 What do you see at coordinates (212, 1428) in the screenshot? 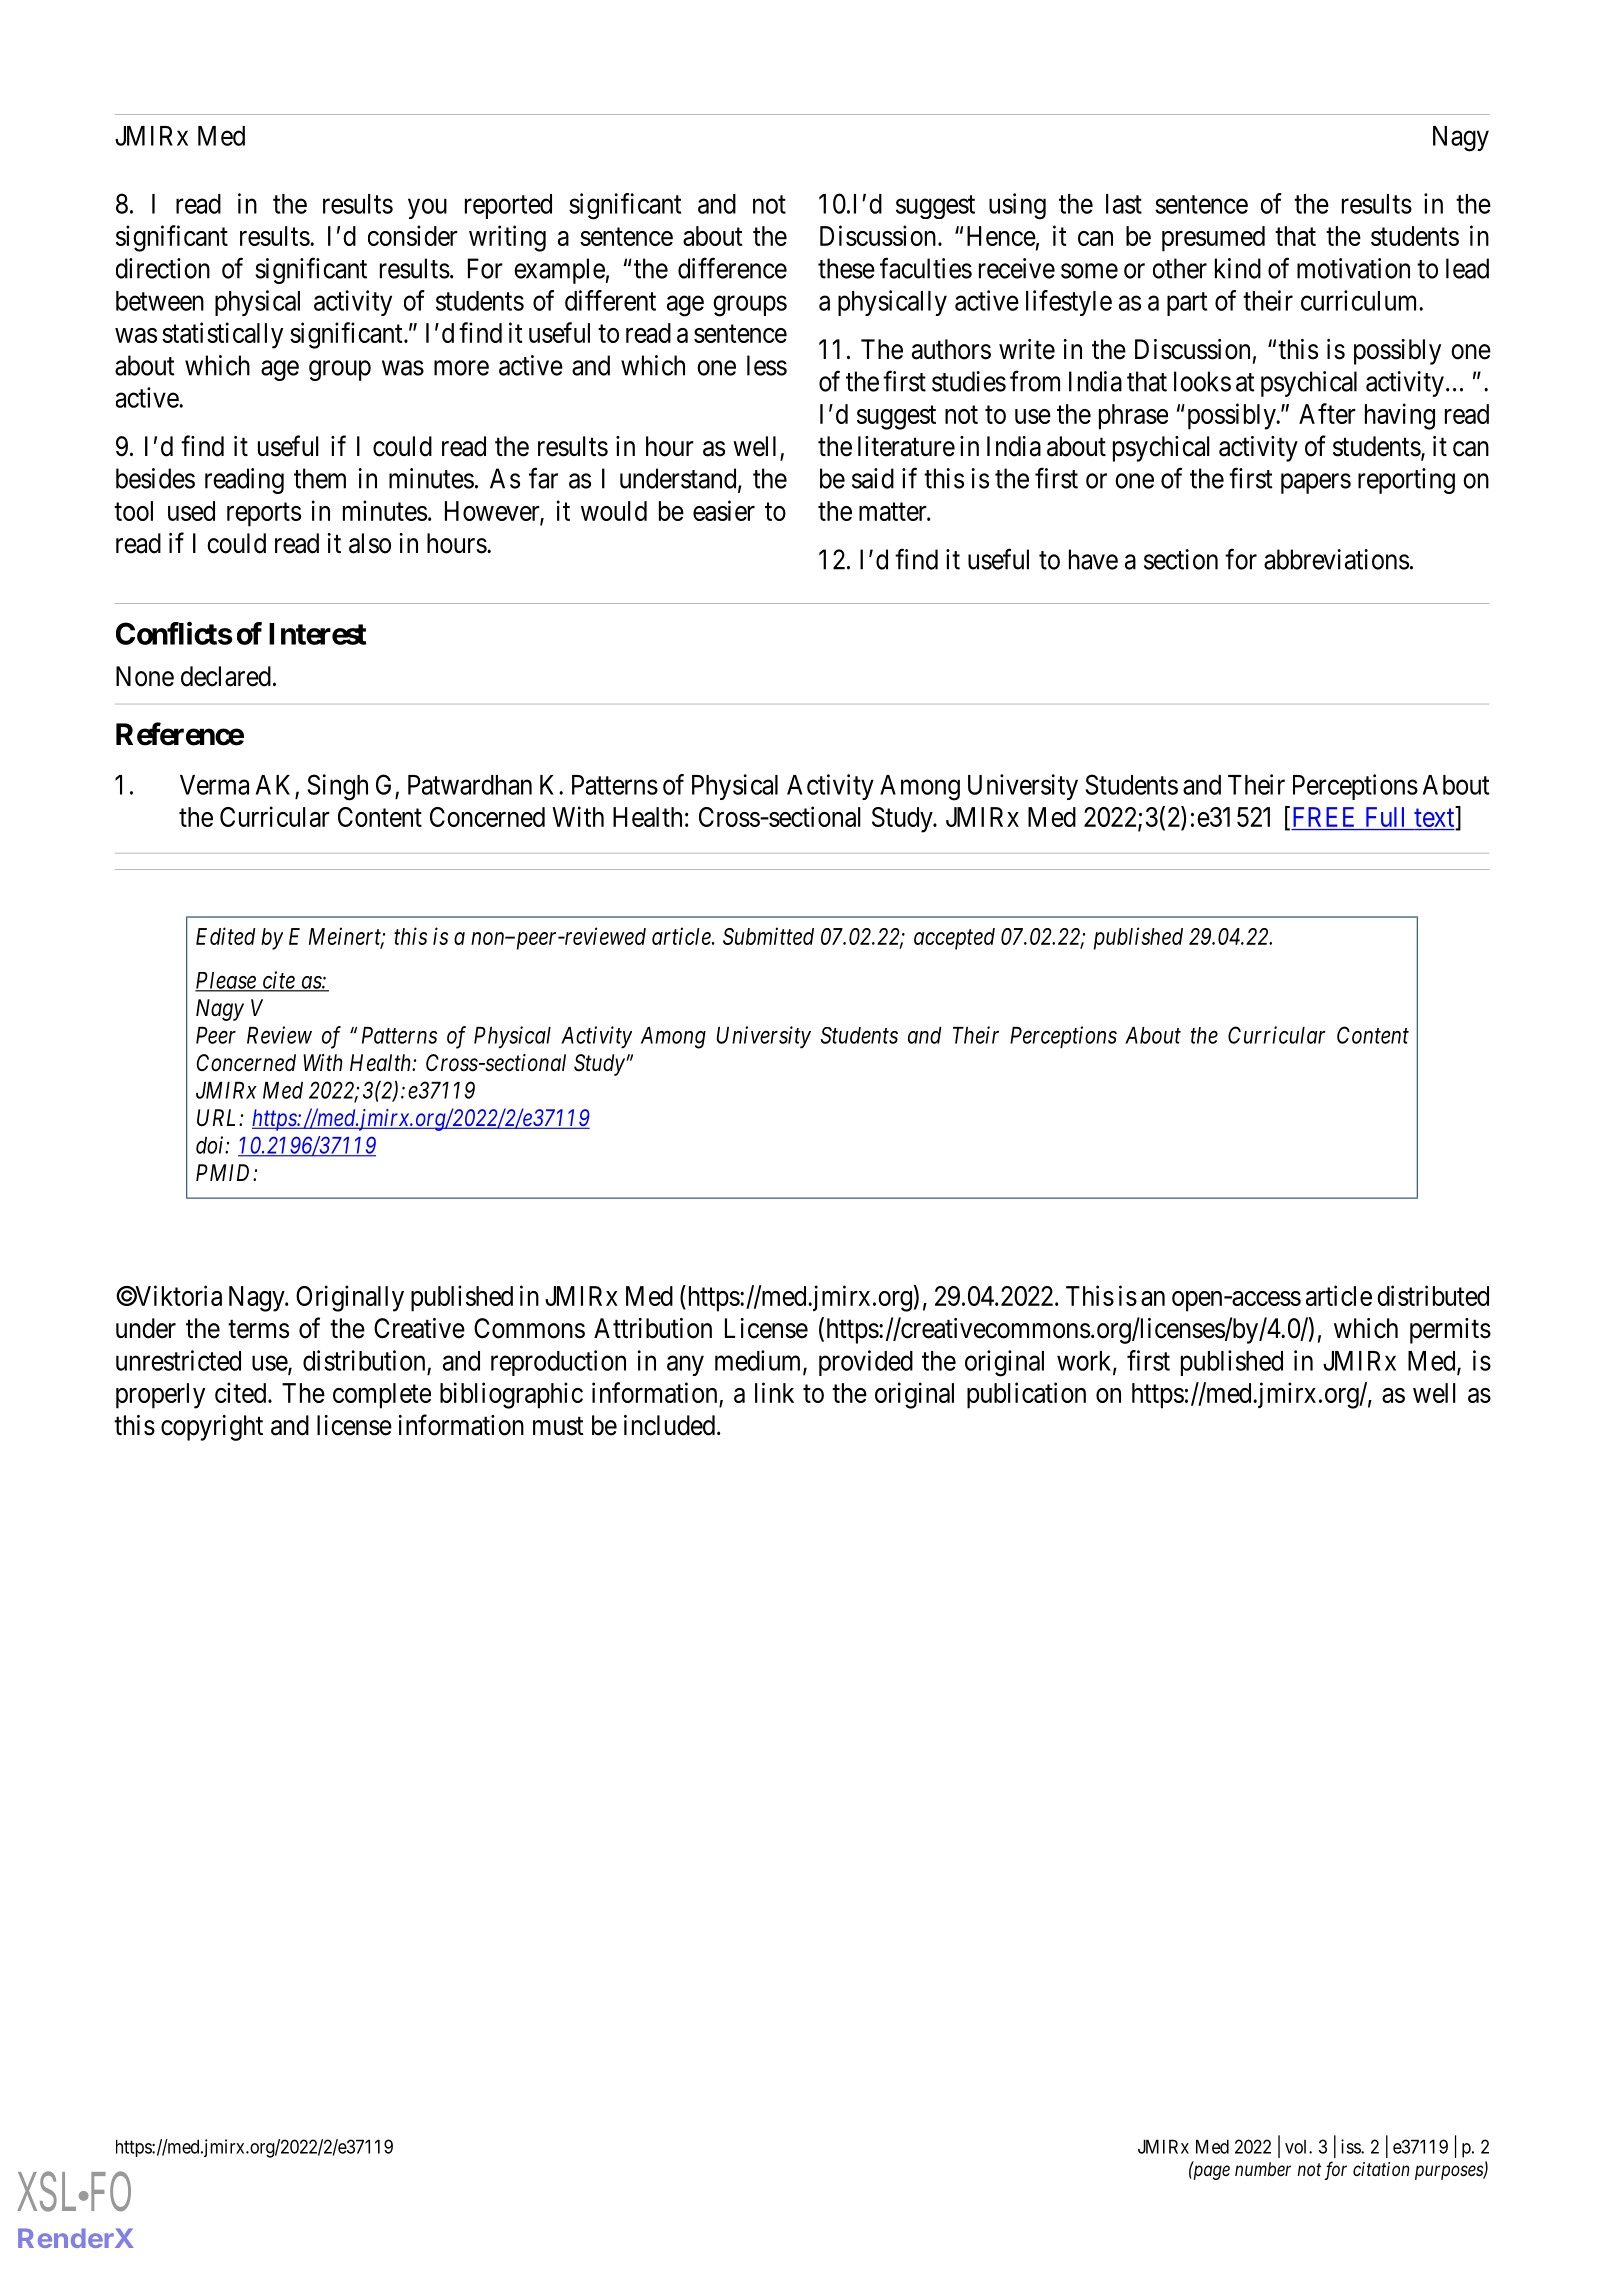
I see `copyright` at bounding box center [212, 1428].
